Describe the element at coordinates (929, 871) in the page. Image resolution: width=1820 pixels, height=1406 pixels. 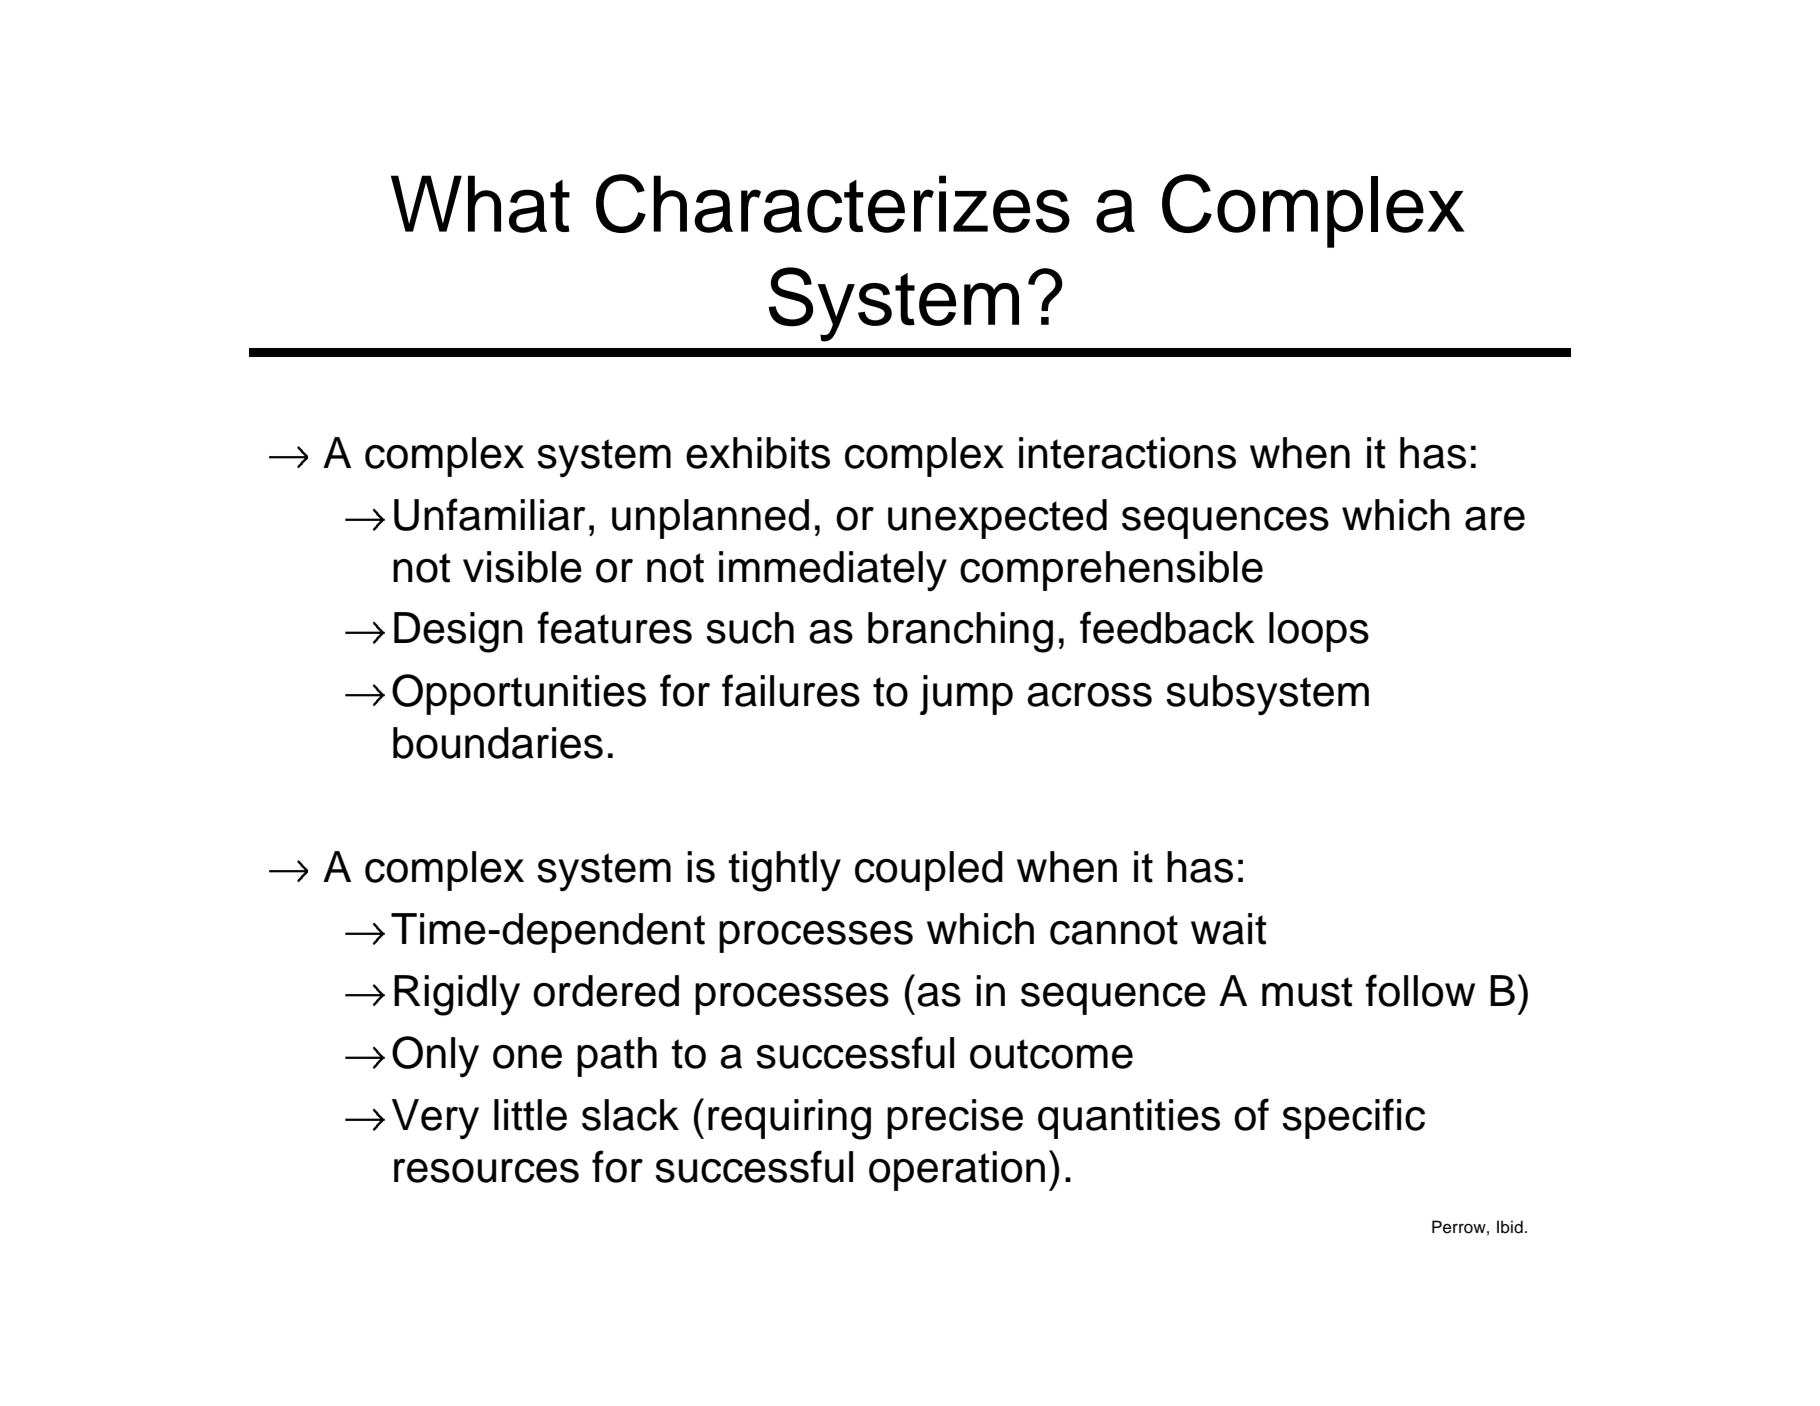
I see `coupled` at that location.
